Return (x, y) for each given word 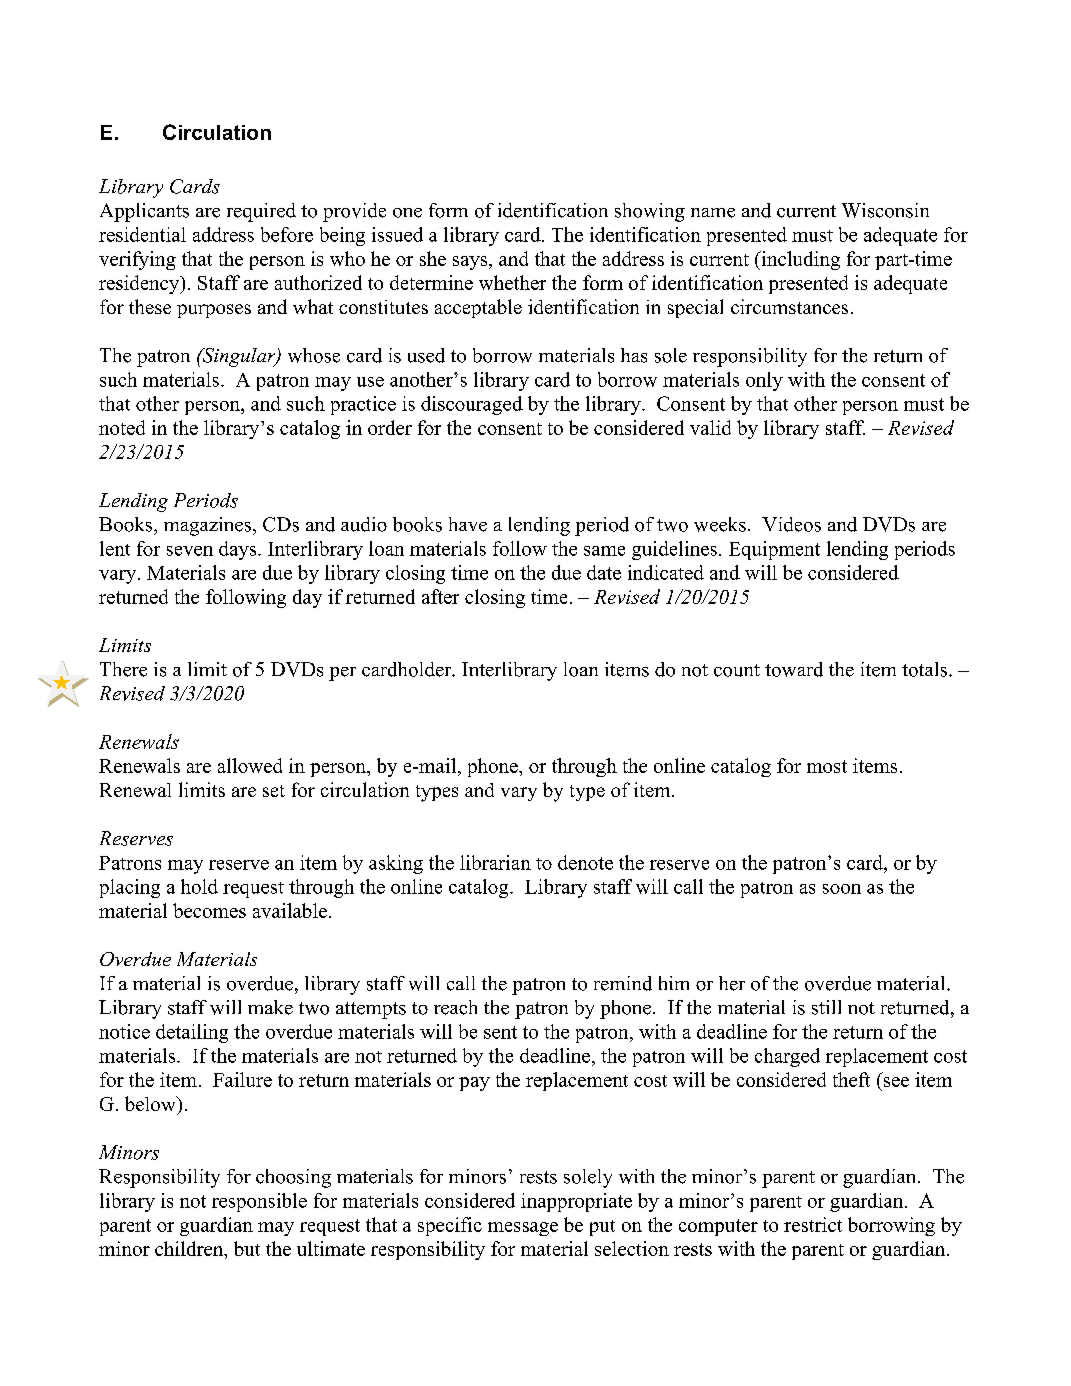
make (270, 1007)
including (799, 260)
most (827, 766)
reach (455, 1007)
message (523, 1229)
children (190, 1250)
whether (512, 282)
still (826, 1007)
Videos (791, 524)
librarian (495, 862)
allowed (250, 765)
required (261, 212)
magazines (209, 526)
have (468, 524)
